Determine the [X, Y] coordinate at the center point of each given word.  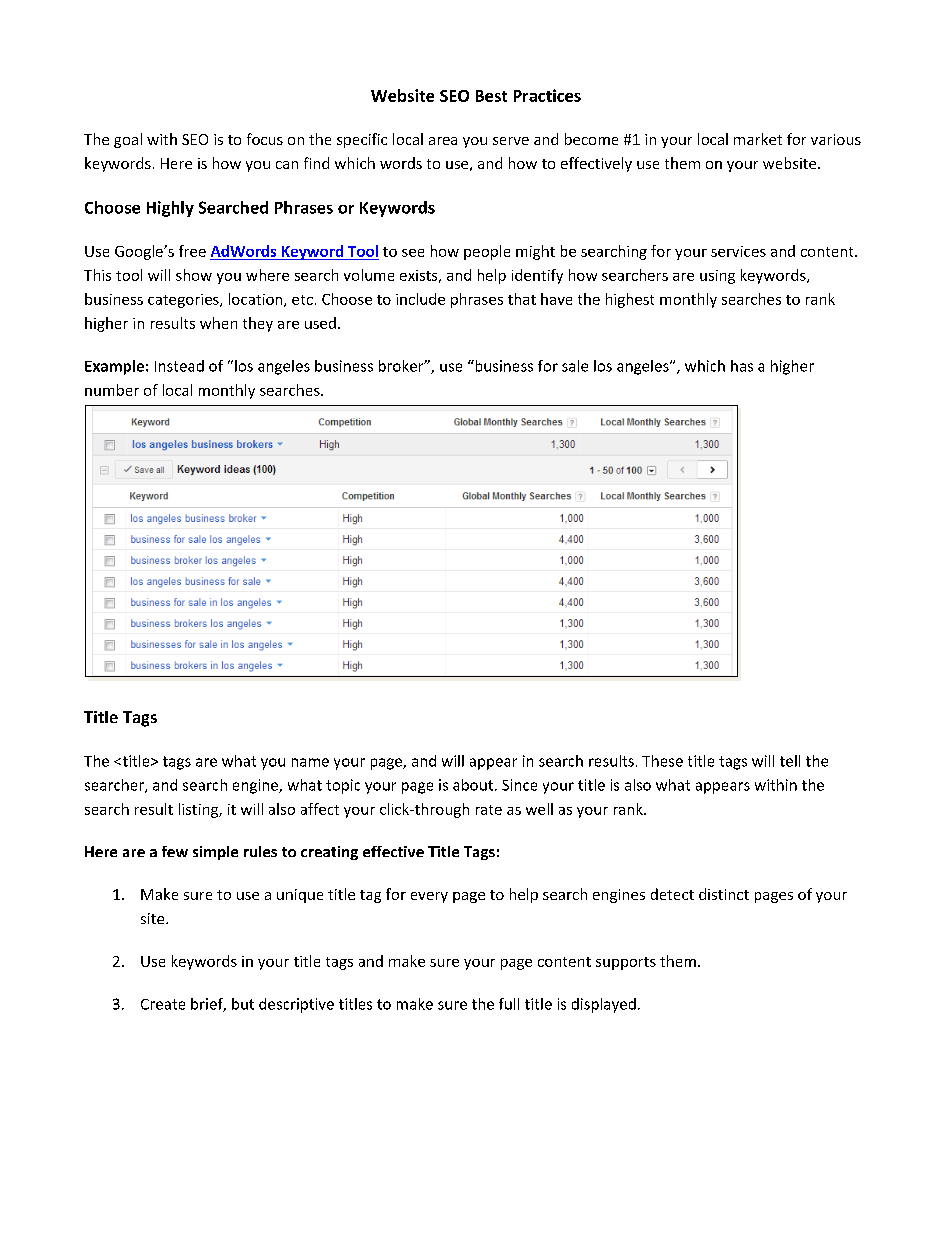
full [509, 1004]
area [443, 141]
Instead [179, 366]
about [473, 785]
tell [790, 761]
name [310, 762]
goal [128, 140]
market [758, 139]
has [742, 366]
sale [575, 366]
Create [163, 1004]
